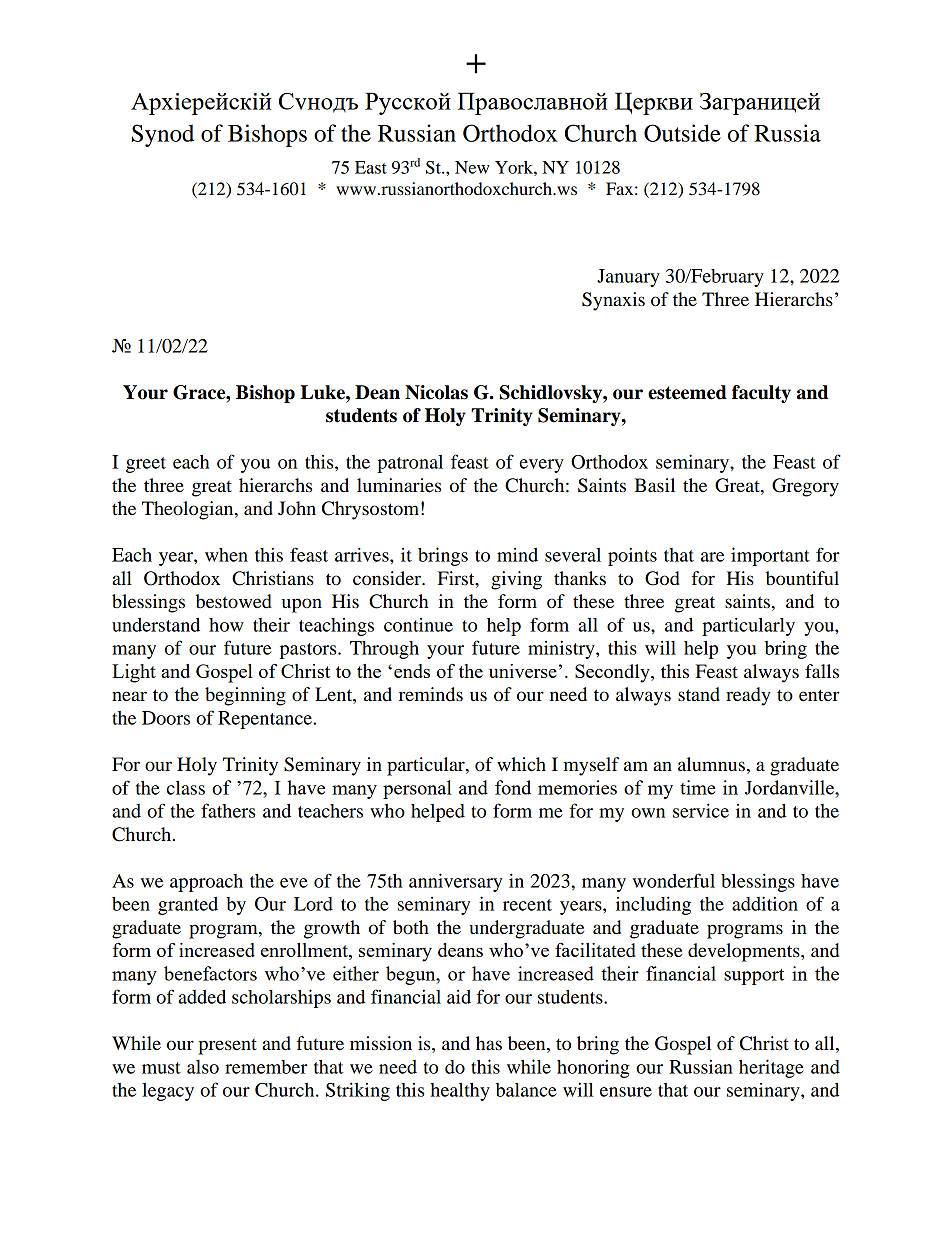 The width and height of the image is (952, 1233). I want to click on New, so click(472, 167).
